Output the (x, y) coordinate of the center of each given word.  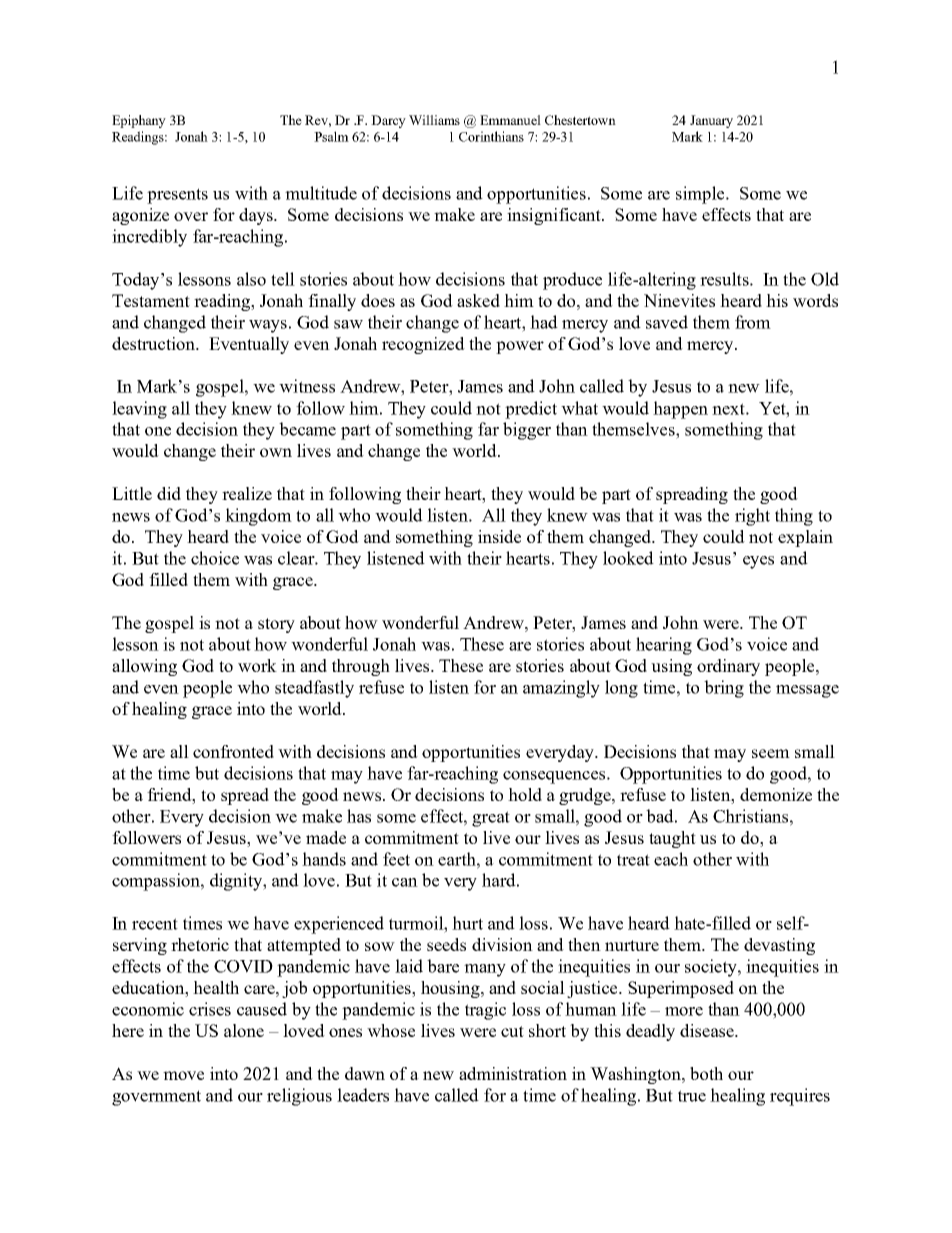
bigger (527, 431)
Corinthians (491, 136)
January (711, 121)
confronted (233, 751)
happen (680, 410)
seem (771, 753)
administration (513, 1073)
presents (177, 196)
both (706, 1073)
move (183, 1075)
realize (247, 493)
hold (525, 794)
